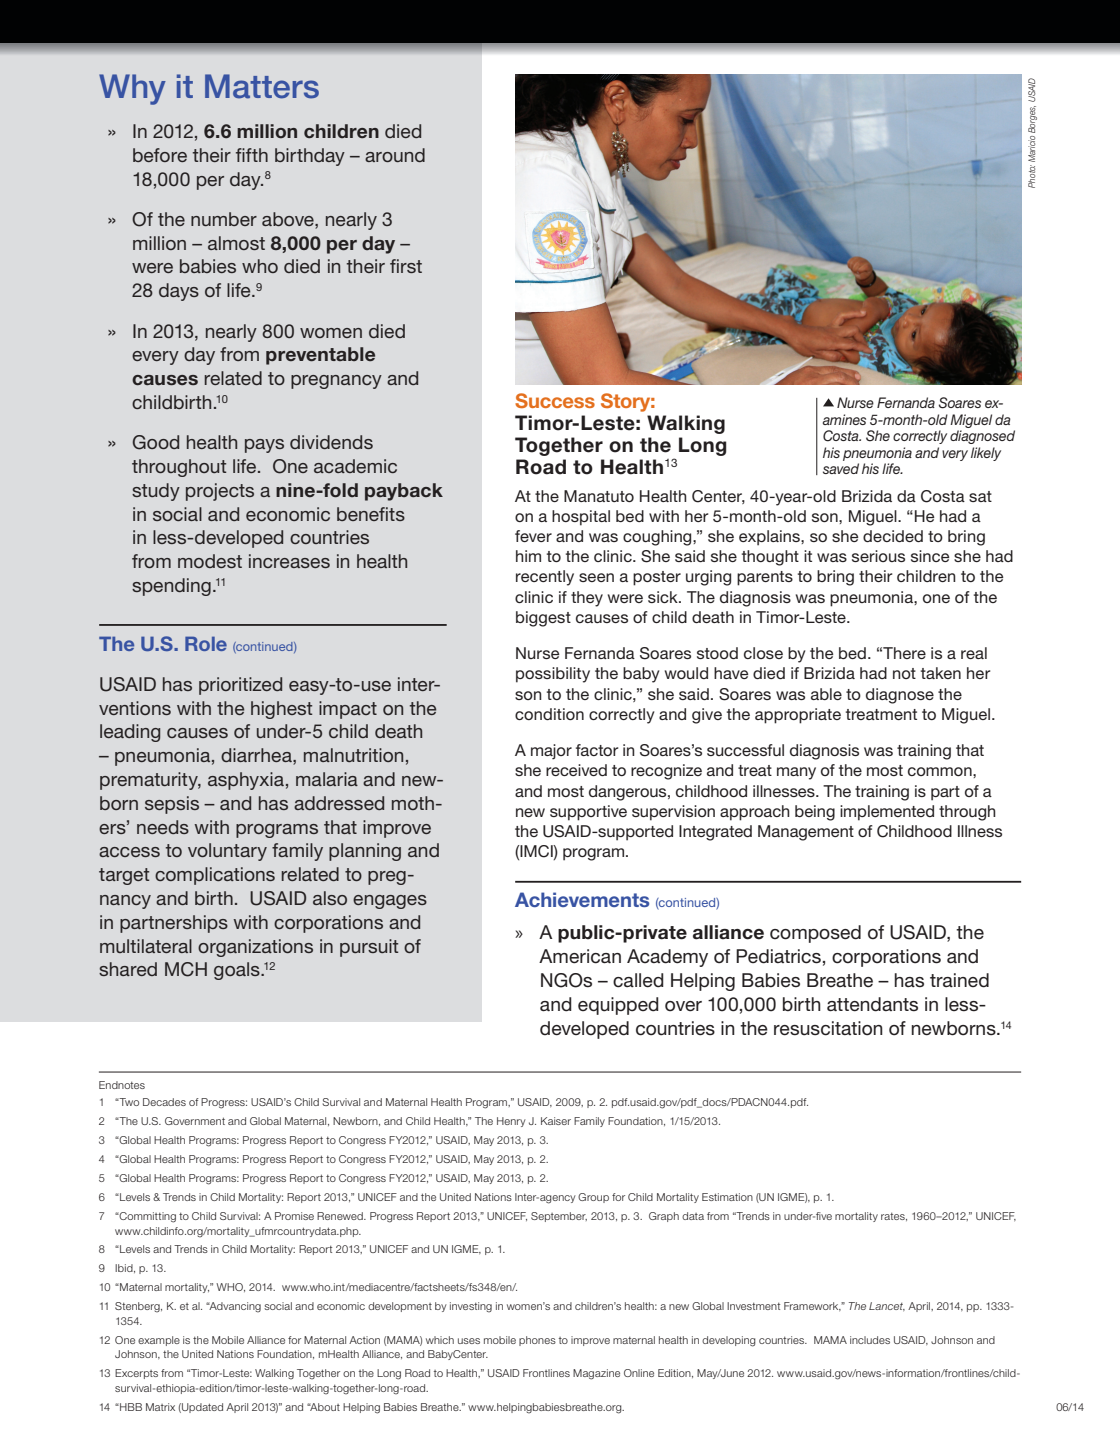  I want to click on phones, so click(537, 1341).
